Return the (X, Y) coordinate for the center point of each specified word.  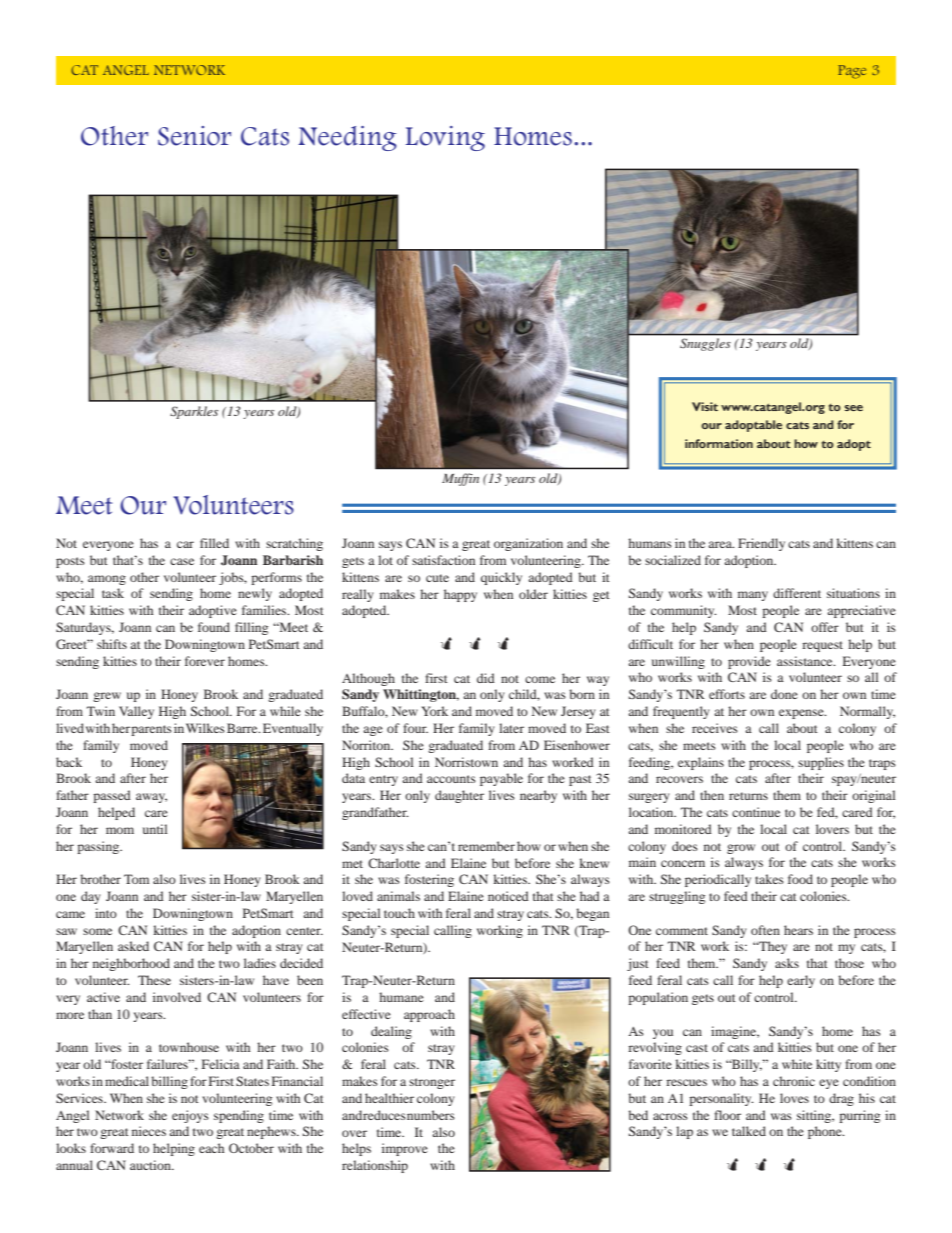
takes (769, 879)
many (753, 596)
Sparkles (194, 412)
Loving (445, 138)
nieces (149, 1131)
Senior (194, 136)
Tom (136, 879)
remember (486, 846)
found (214, 627)
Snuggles (705, 344)
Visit (705, 406)
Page (852, 72)
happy (460, 595)
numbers (431, 1115)
